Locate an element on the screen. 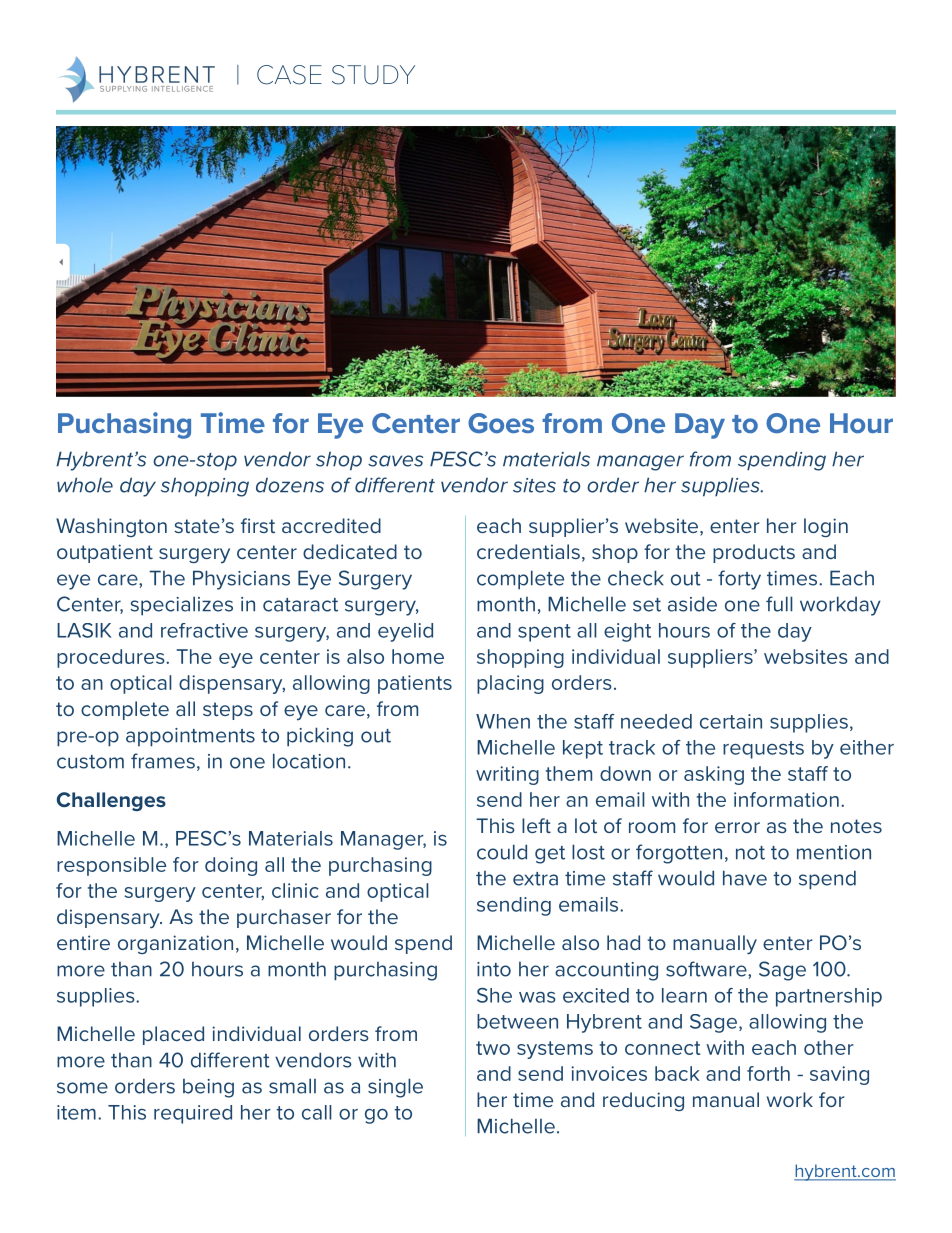  login is located at coordinates (826, 527).
